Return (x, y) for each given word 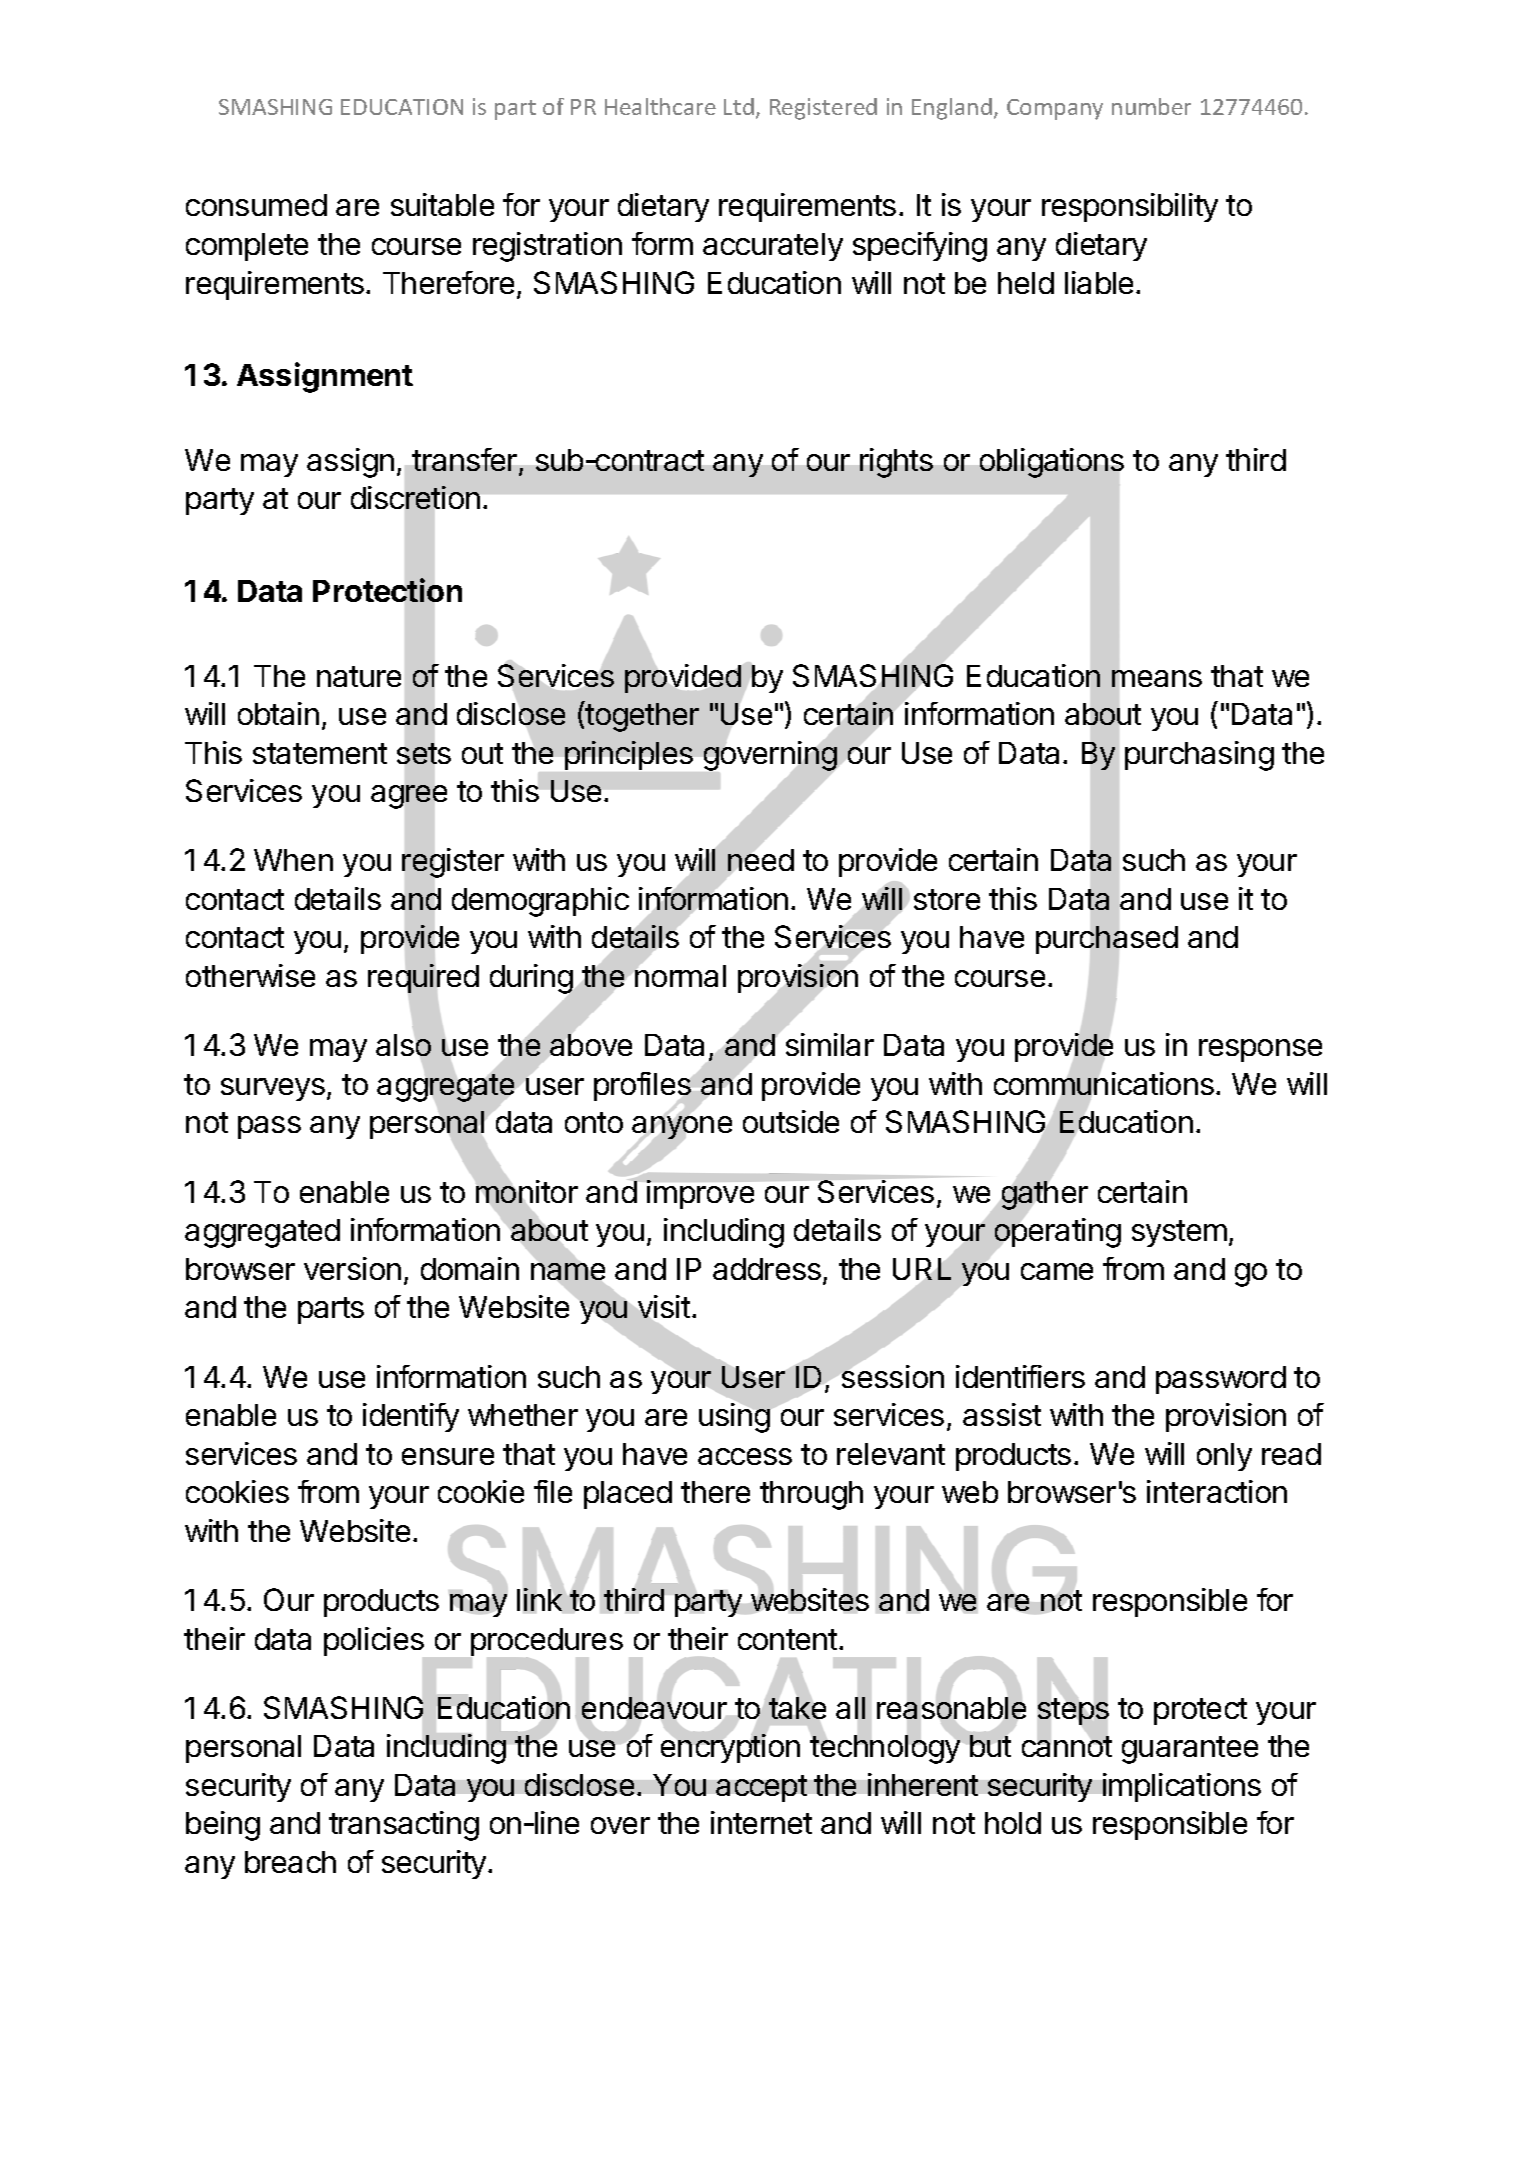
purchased (1107, 940)
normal (680, 976)
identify (411, 1417)
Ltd (739, 106)
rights (896, 463)
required (423, 978)
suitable (442, 204)
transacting (404, 1826)
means (1157, 678)
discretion (415, 497)
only (1224, 1457)
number (1151, 106)
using (734, 1418)
